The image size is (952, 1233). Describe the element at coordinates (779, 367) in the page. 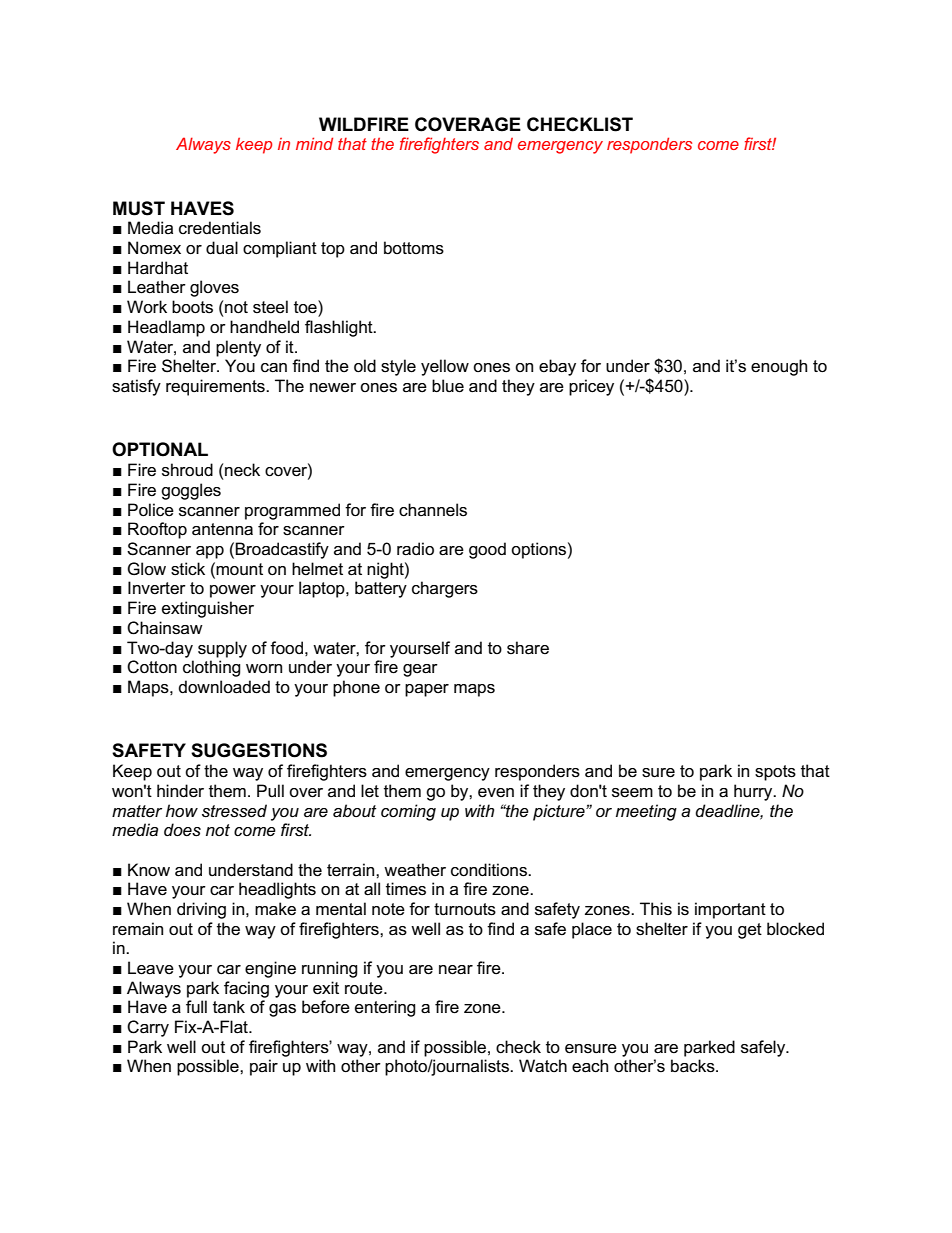

I see `enough` at that location.
